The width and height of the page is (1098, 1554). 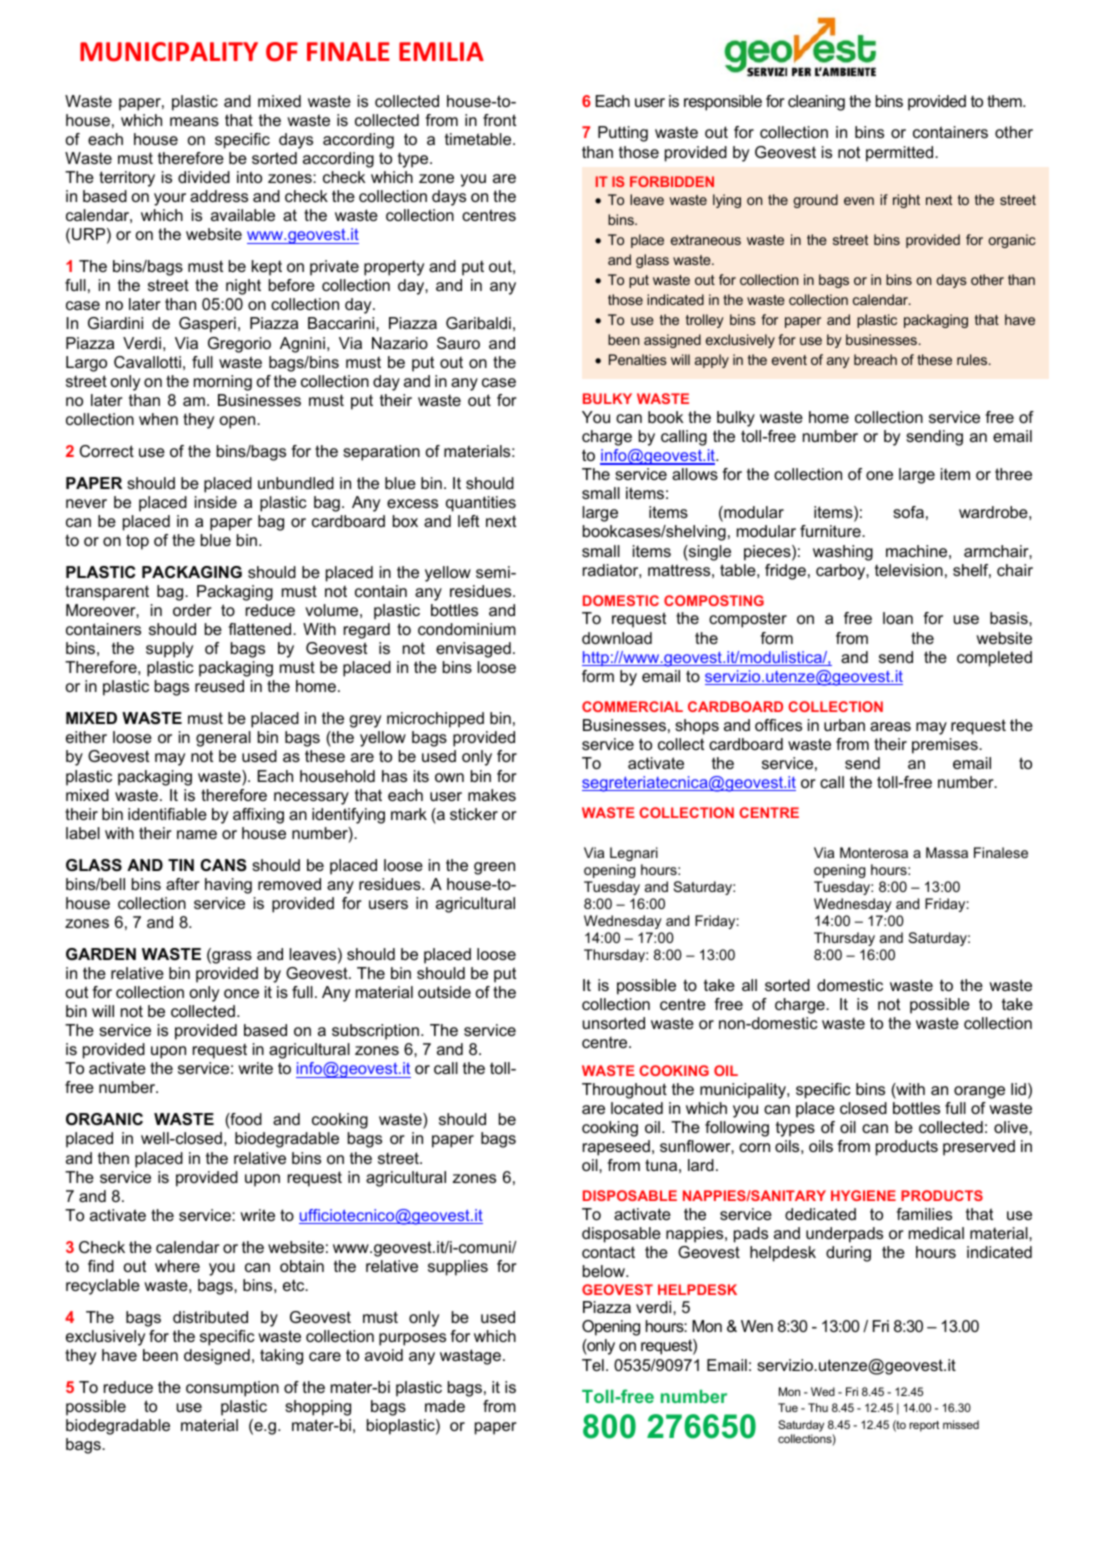 What do you see at coordinates (632, 706) in the page?
I see `COMMERCIAL` at bounding box center [632, 706].
